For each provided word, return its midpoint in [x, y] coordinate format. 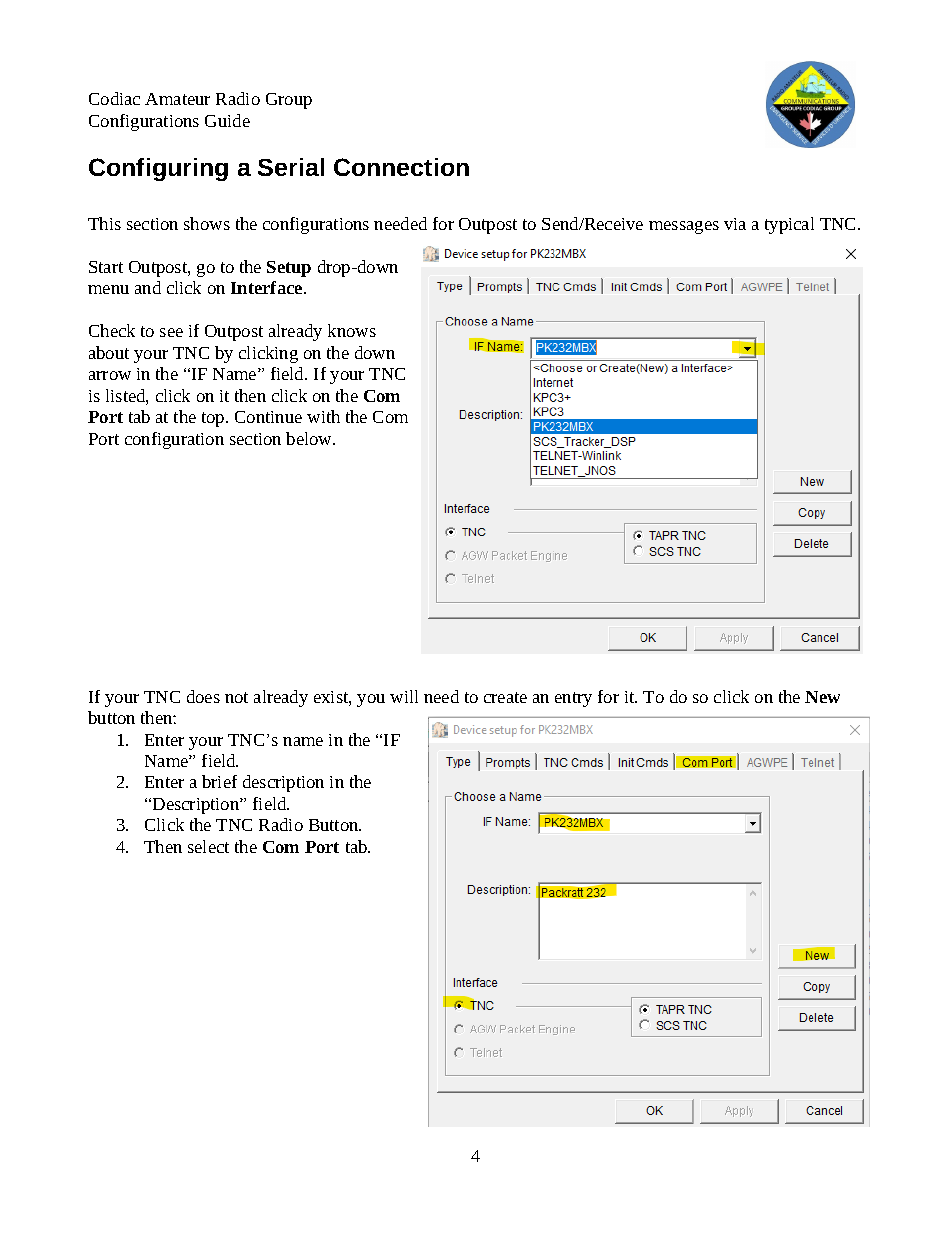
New [822, 697]
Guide [227, 120]
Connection [401, 167]
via [735, 224]
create [505, 697]
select [208, 846]
